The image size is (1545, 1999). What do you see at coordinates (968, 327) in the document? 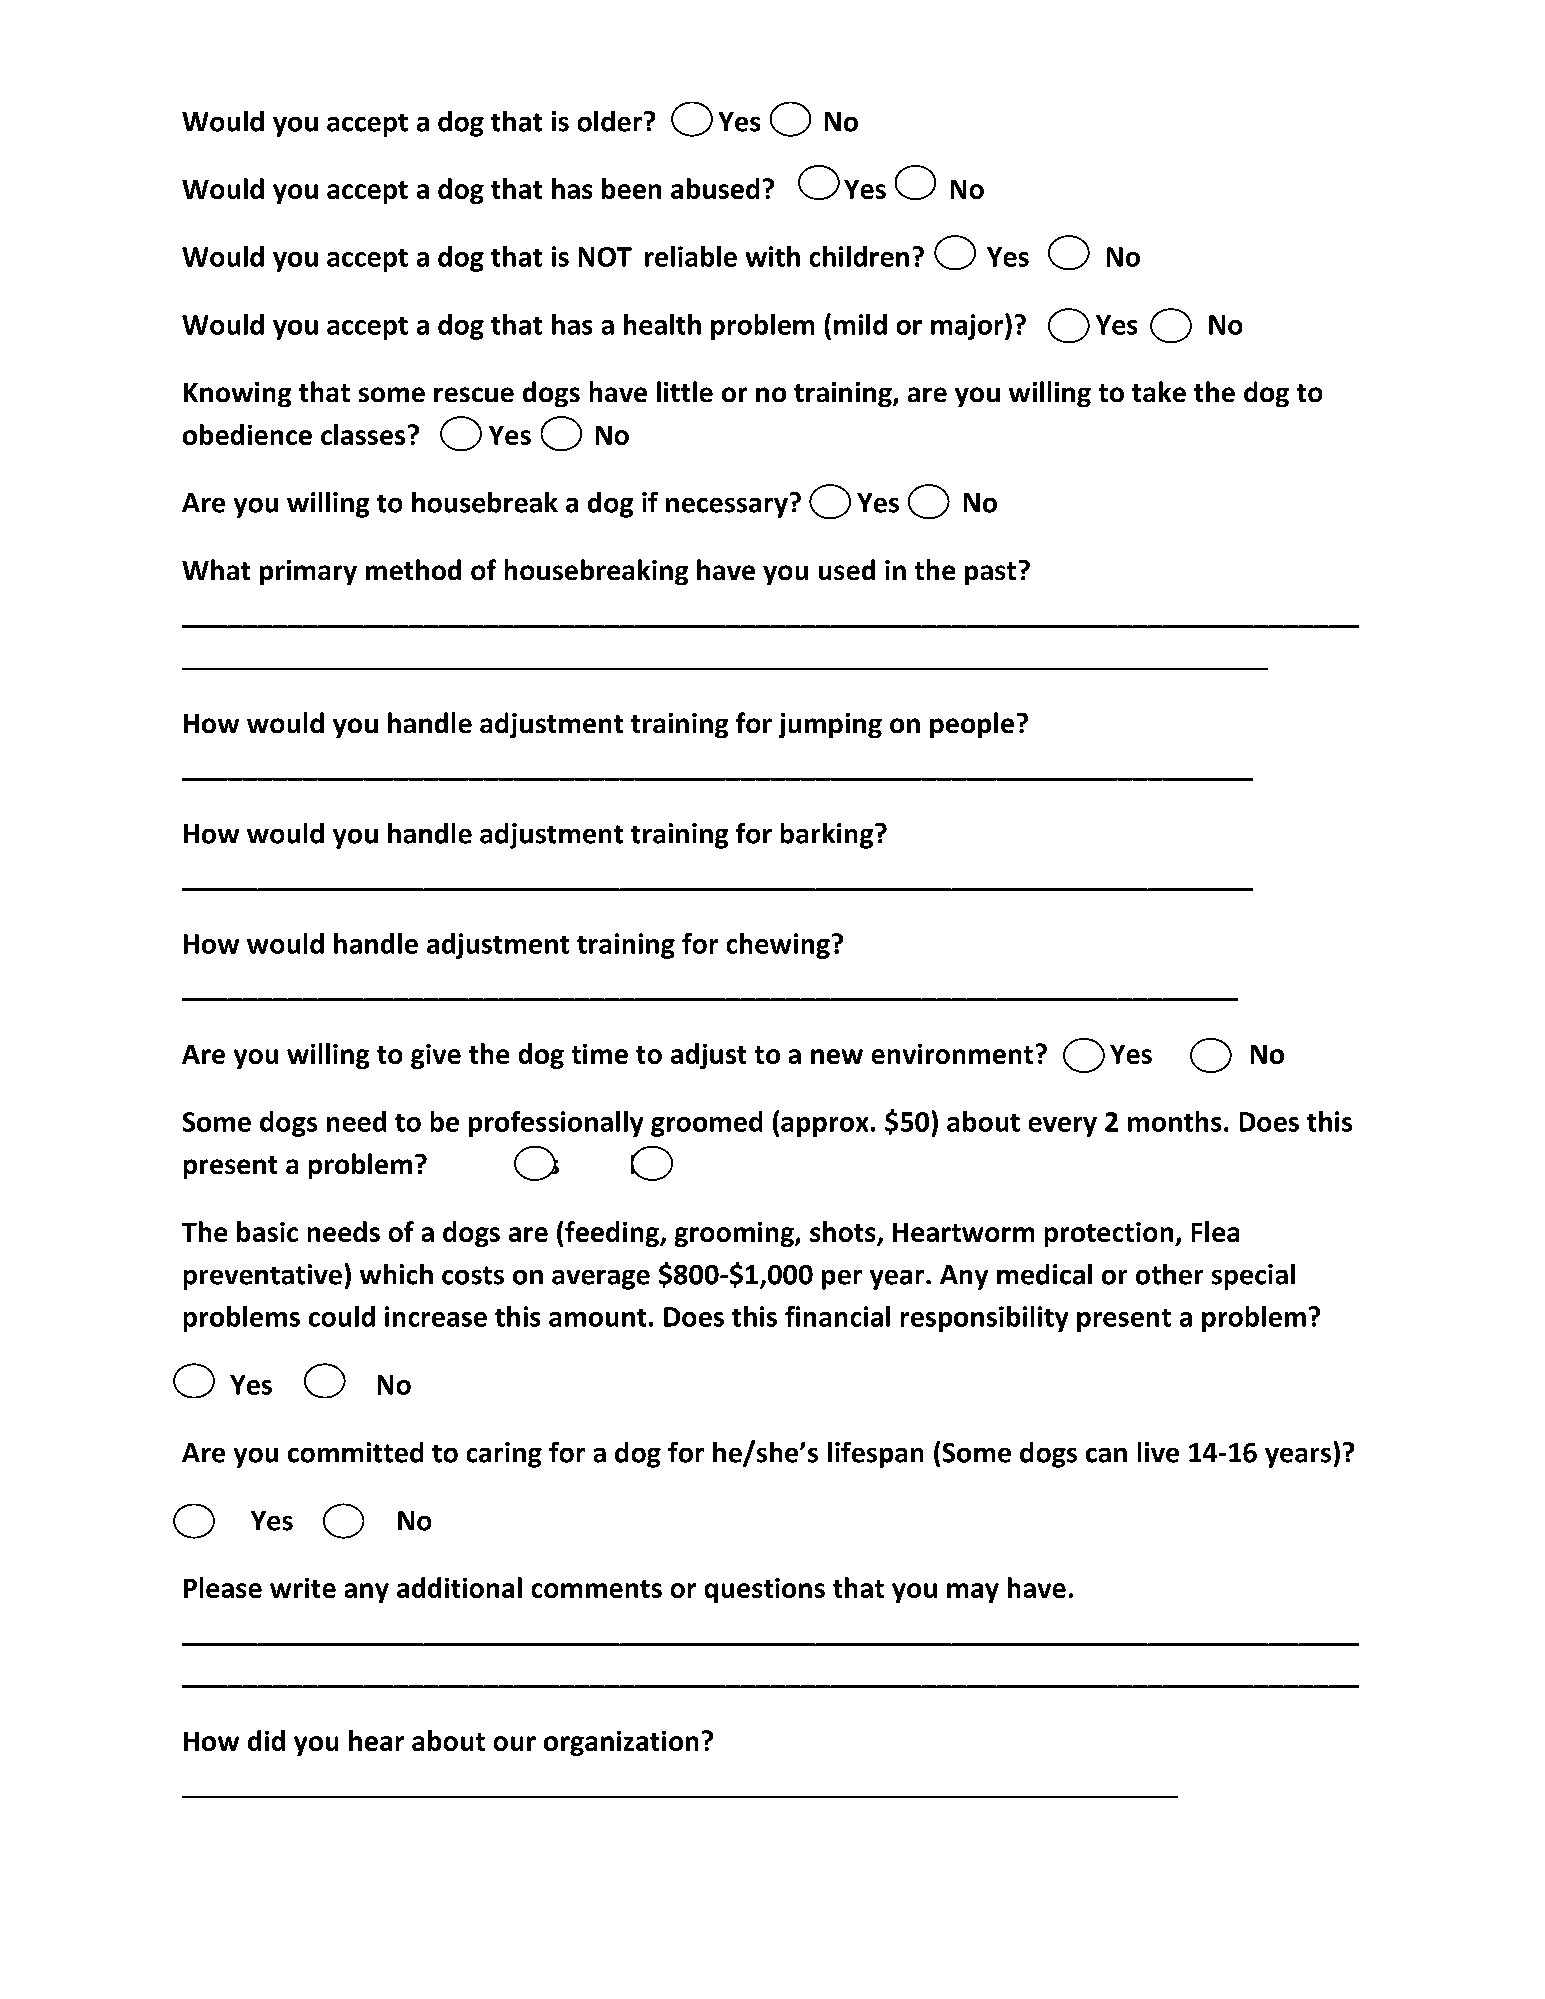
I see `major` at bounding box center [968, 327].
